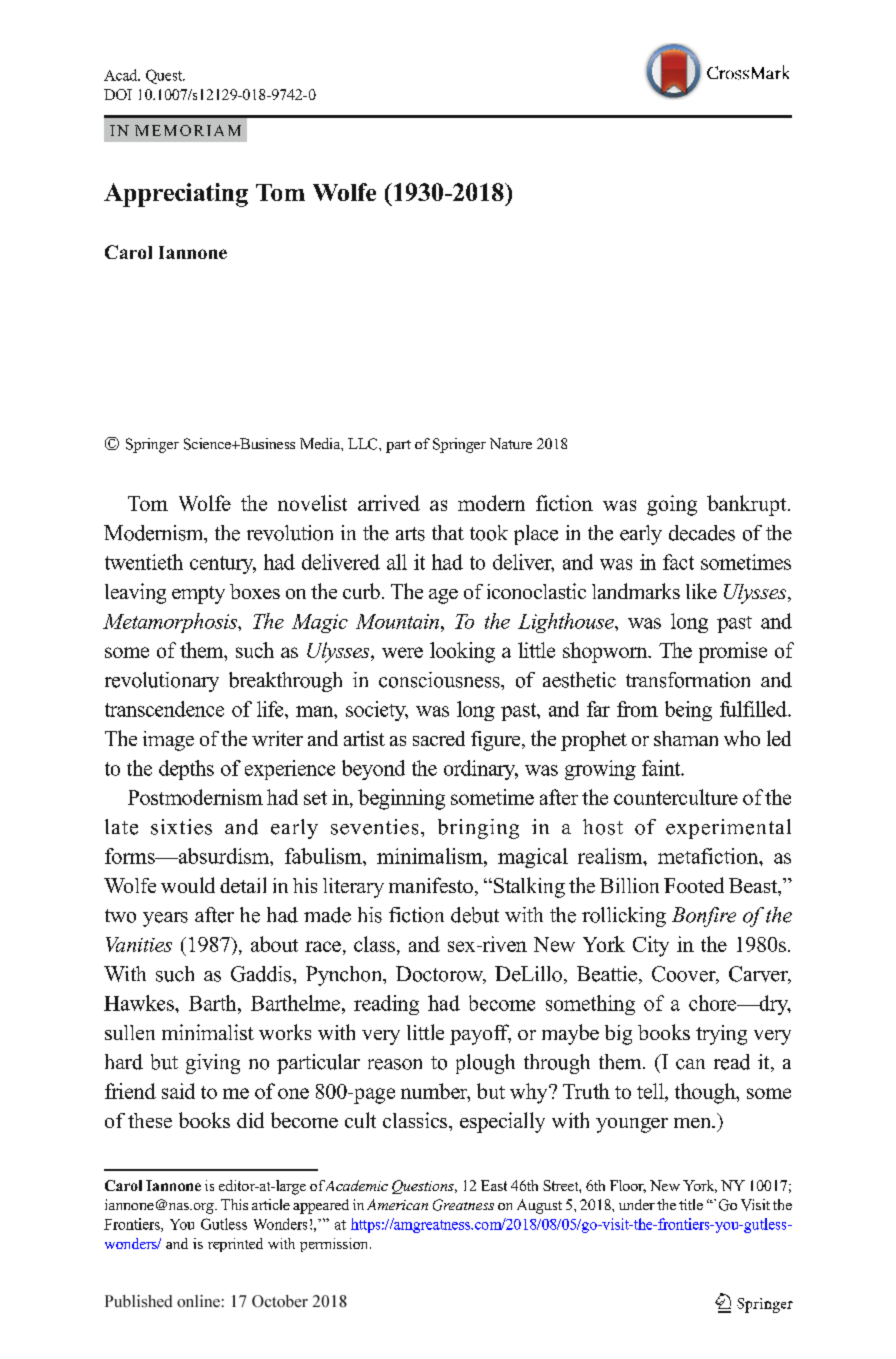  I want to click on Nature, so click(511, 443).
